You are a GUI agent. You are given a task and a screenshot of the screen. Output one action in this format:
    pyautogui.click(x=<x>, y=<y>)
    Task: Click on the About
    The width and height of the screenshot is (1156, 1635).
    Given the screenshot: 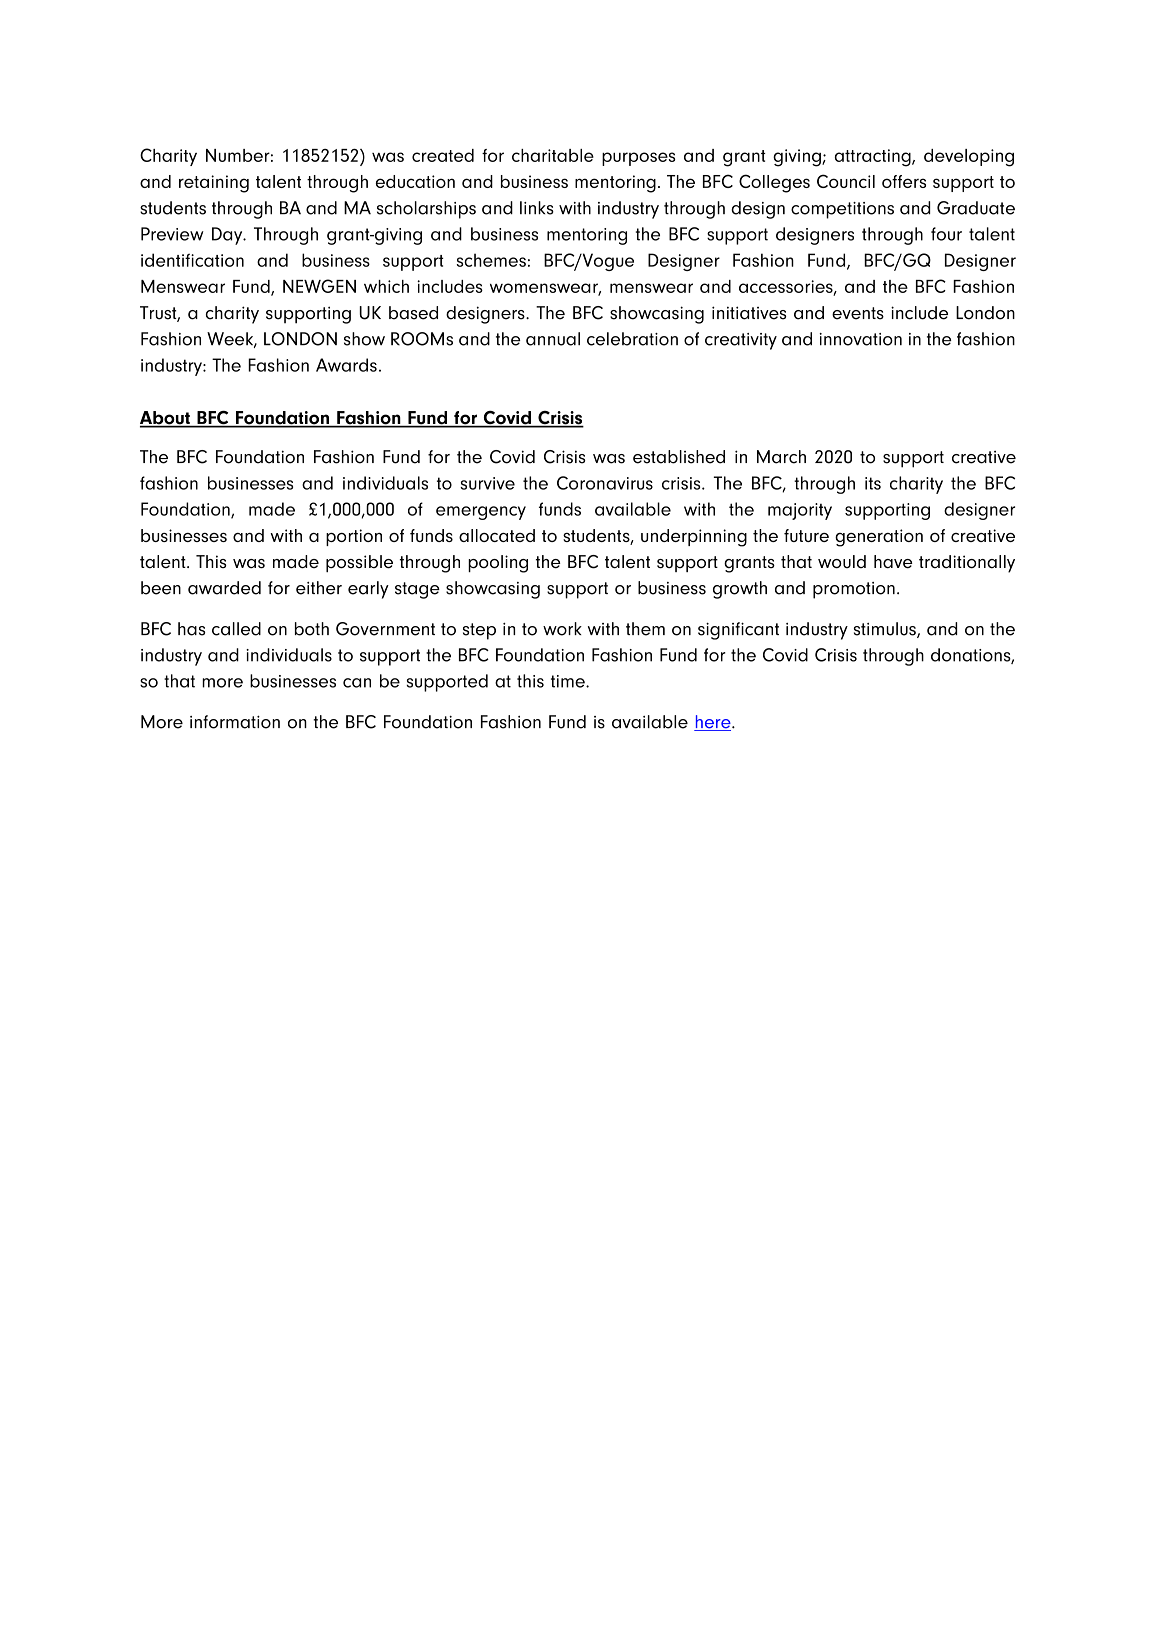 What is the action you would take?
    pyautogui.click(x=166, y=419)
